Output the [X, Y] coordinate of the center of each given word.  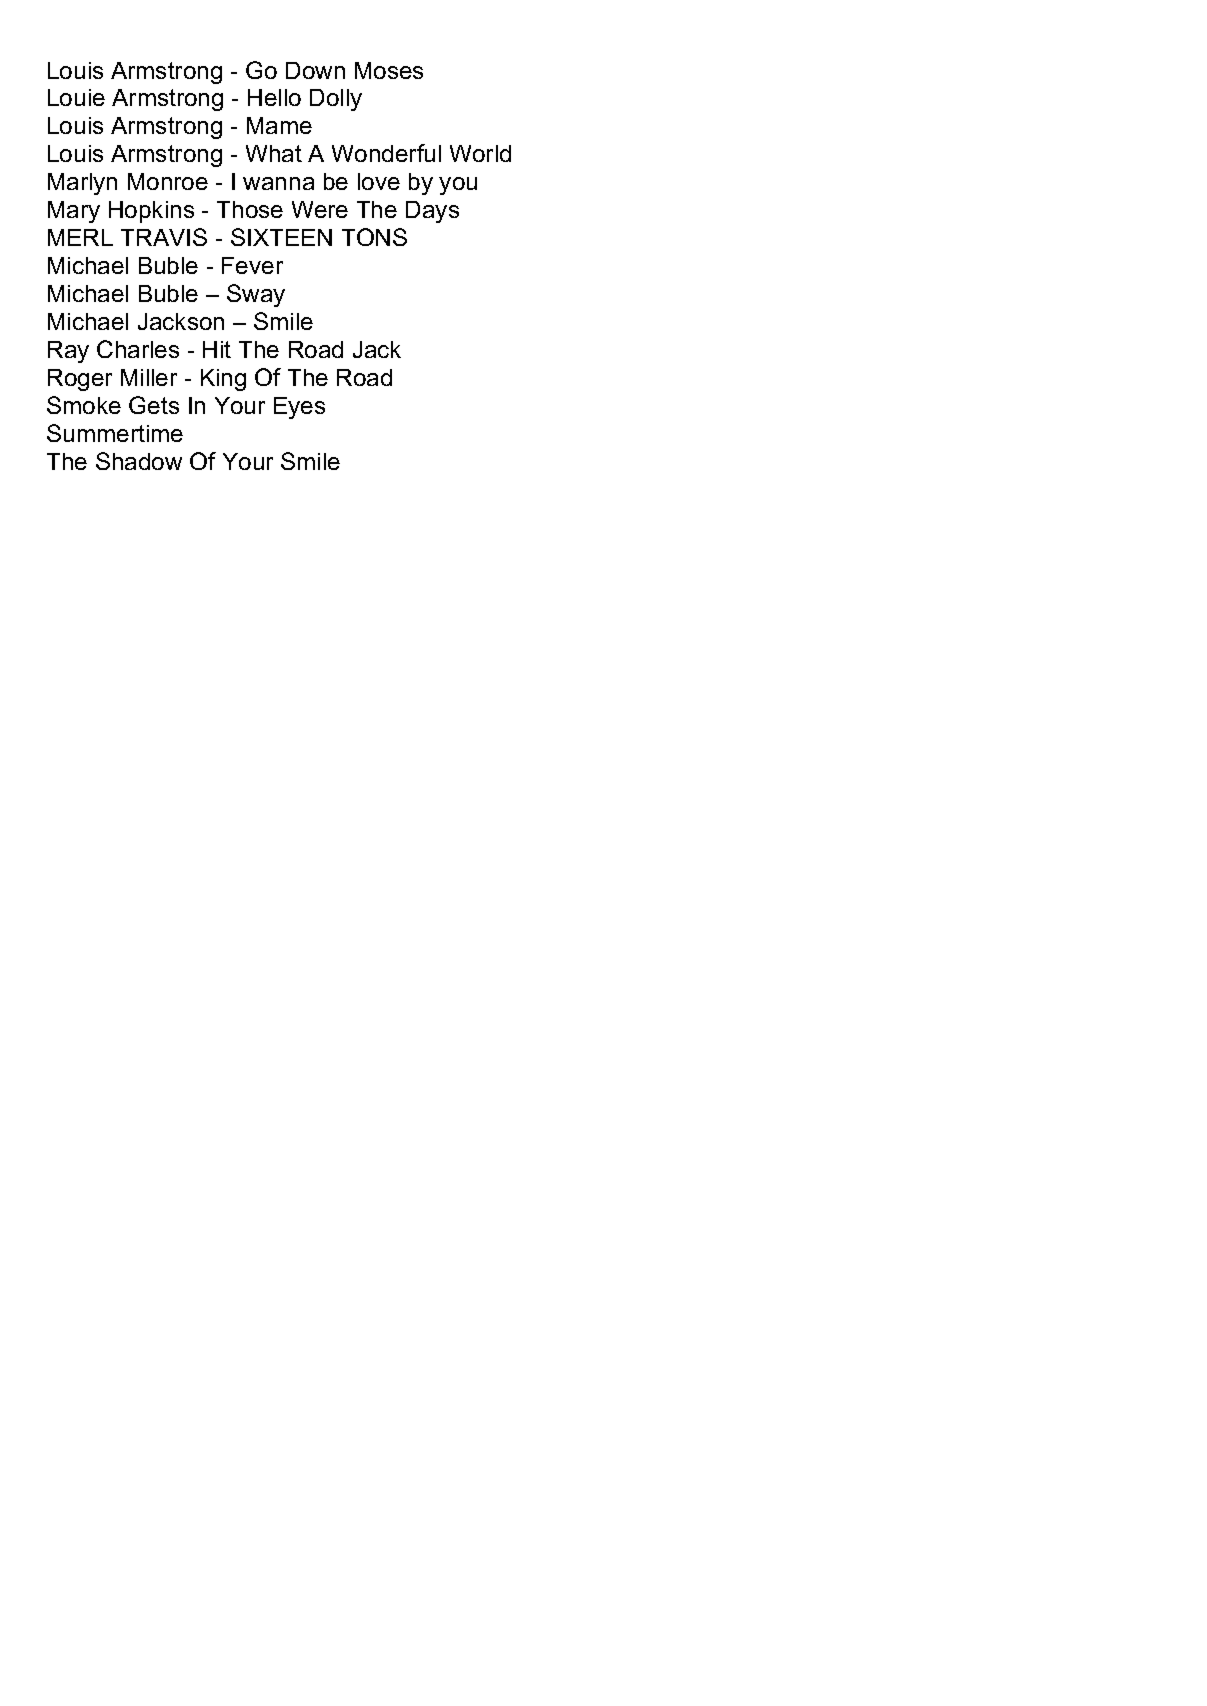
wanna [278, 183]
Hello [274, 97]
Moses [389, 70]
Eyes [299, 408]
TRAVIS [164, 237]
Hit [217, 349]
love [379, 181]
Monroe [168, 181]
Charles [138, 349]
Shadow [139, 461]
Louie [76, 97]
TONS [374, 237]
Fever [252, 265]
